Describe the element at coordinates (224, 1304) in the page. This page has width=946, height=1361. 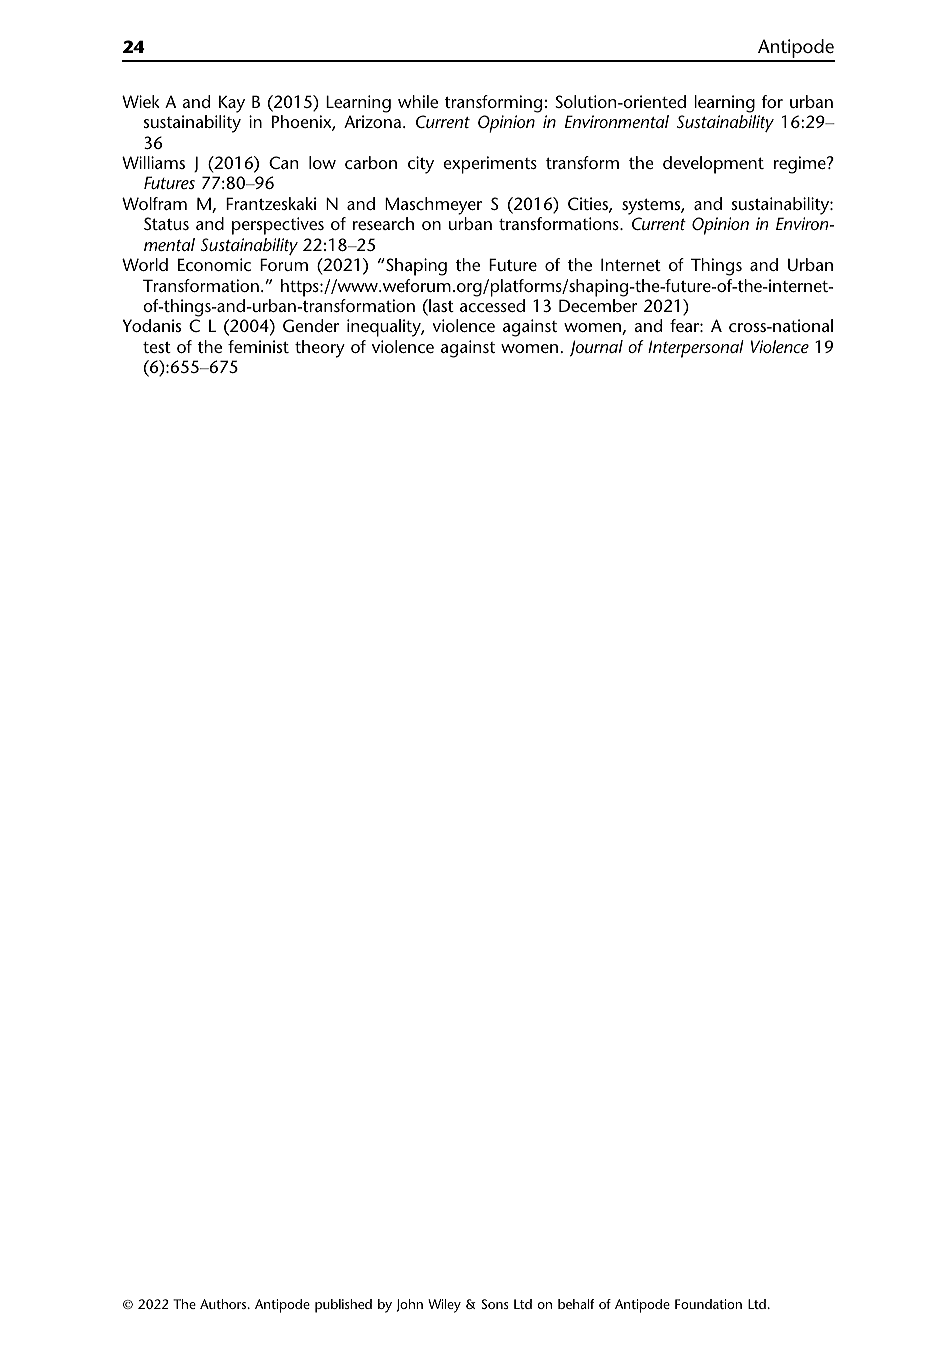
I see `Authors` at that location.
